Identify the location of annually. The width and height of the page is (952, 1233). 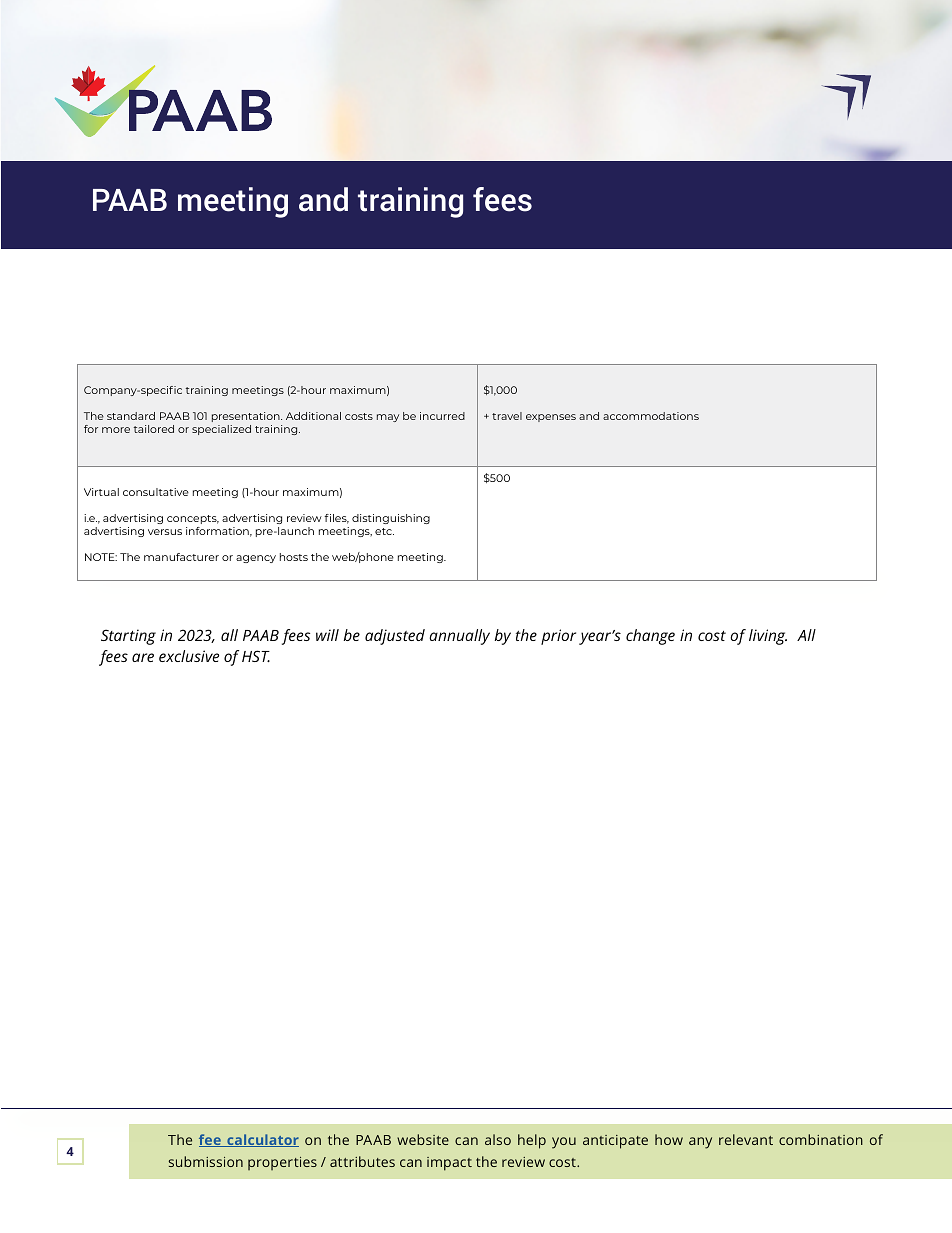
(459, 637).
